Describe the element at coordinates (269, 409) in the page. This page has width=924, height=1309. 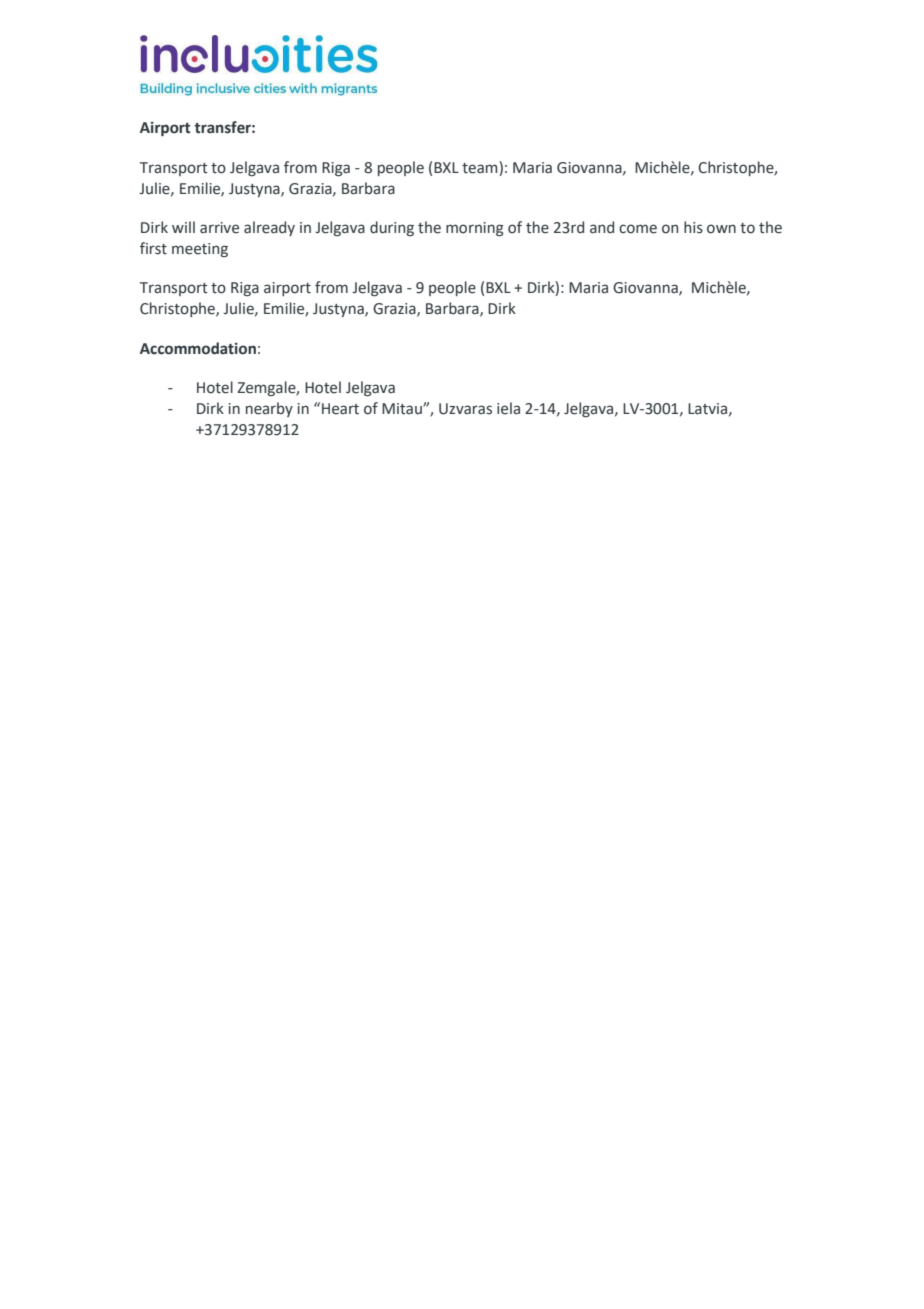
I see `nearby` at that location.
